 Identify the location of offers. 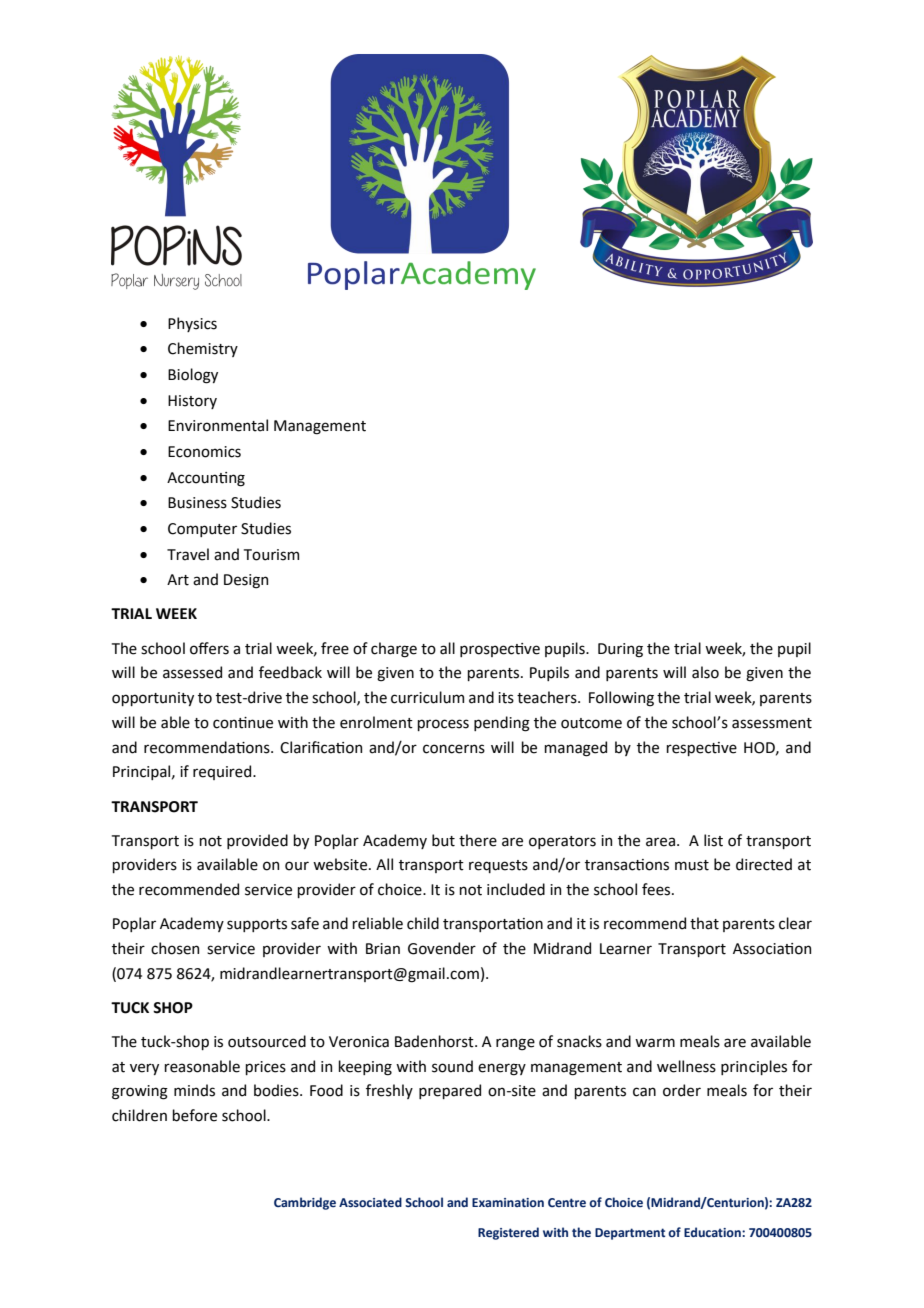
(209, 648).
